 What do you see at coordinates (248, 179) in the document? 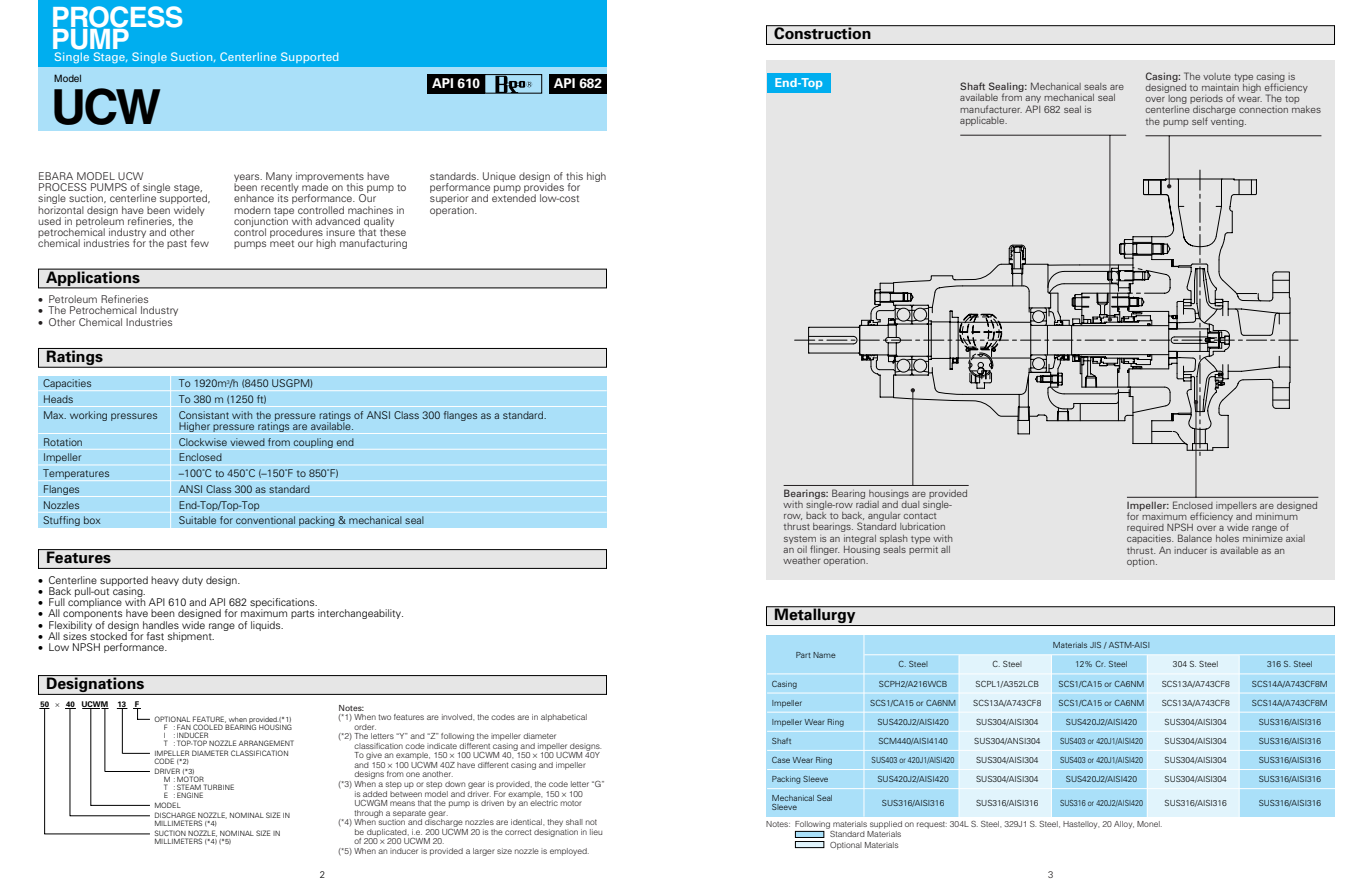
I see `years` at bounding box center [248, 179].
